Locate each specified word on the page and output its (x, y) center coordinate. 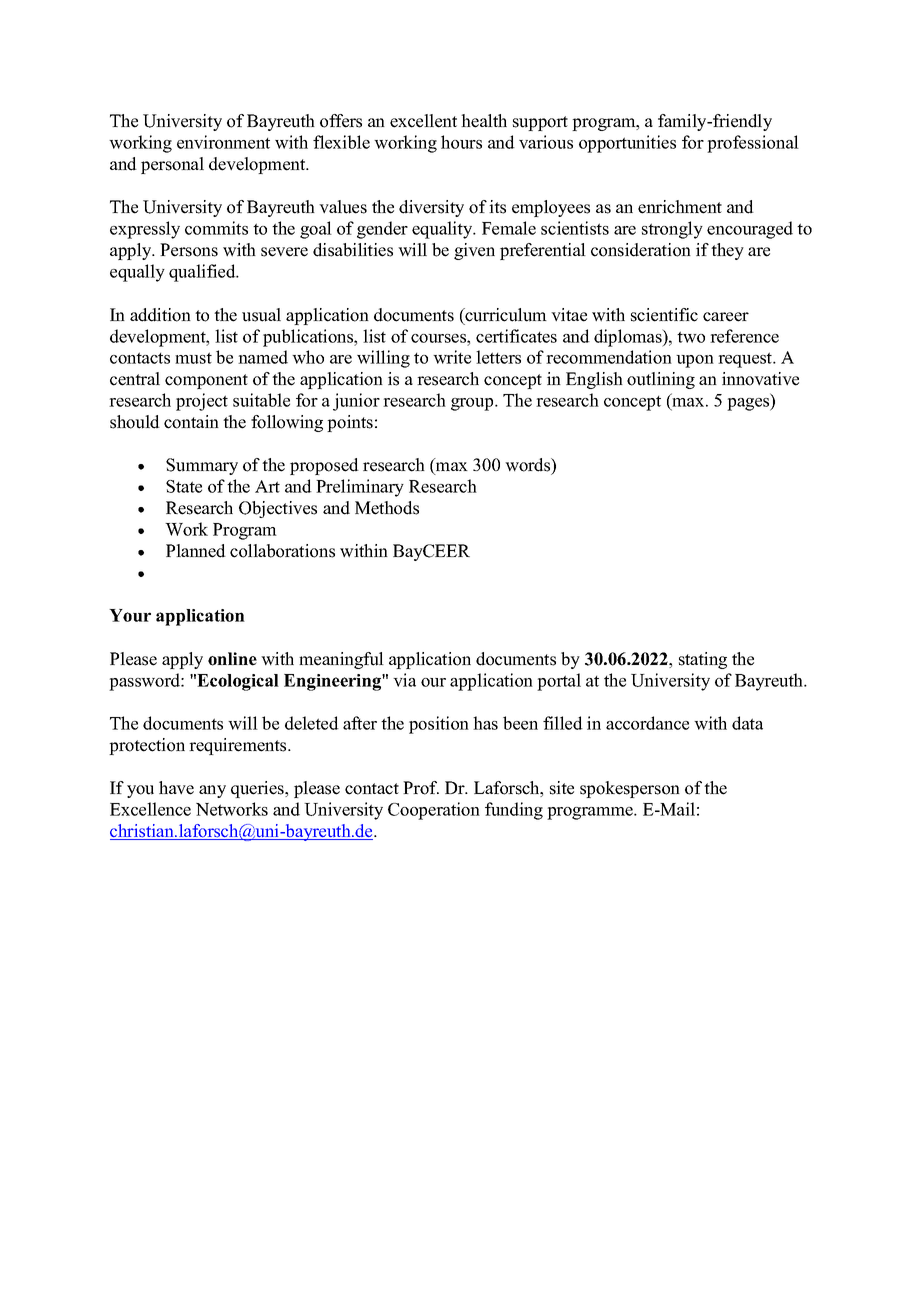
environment (223, 142)
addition (160, 315)
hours (461, 142)
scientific (664, 315)
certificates (516, 336)
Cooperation (434, 811)
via (404, 680)
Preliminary (360, 488)
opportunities (627, 144)
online (232, 659)
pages (749, 404)
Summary (202, 466)
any (212, 791)
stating (703, 660)
